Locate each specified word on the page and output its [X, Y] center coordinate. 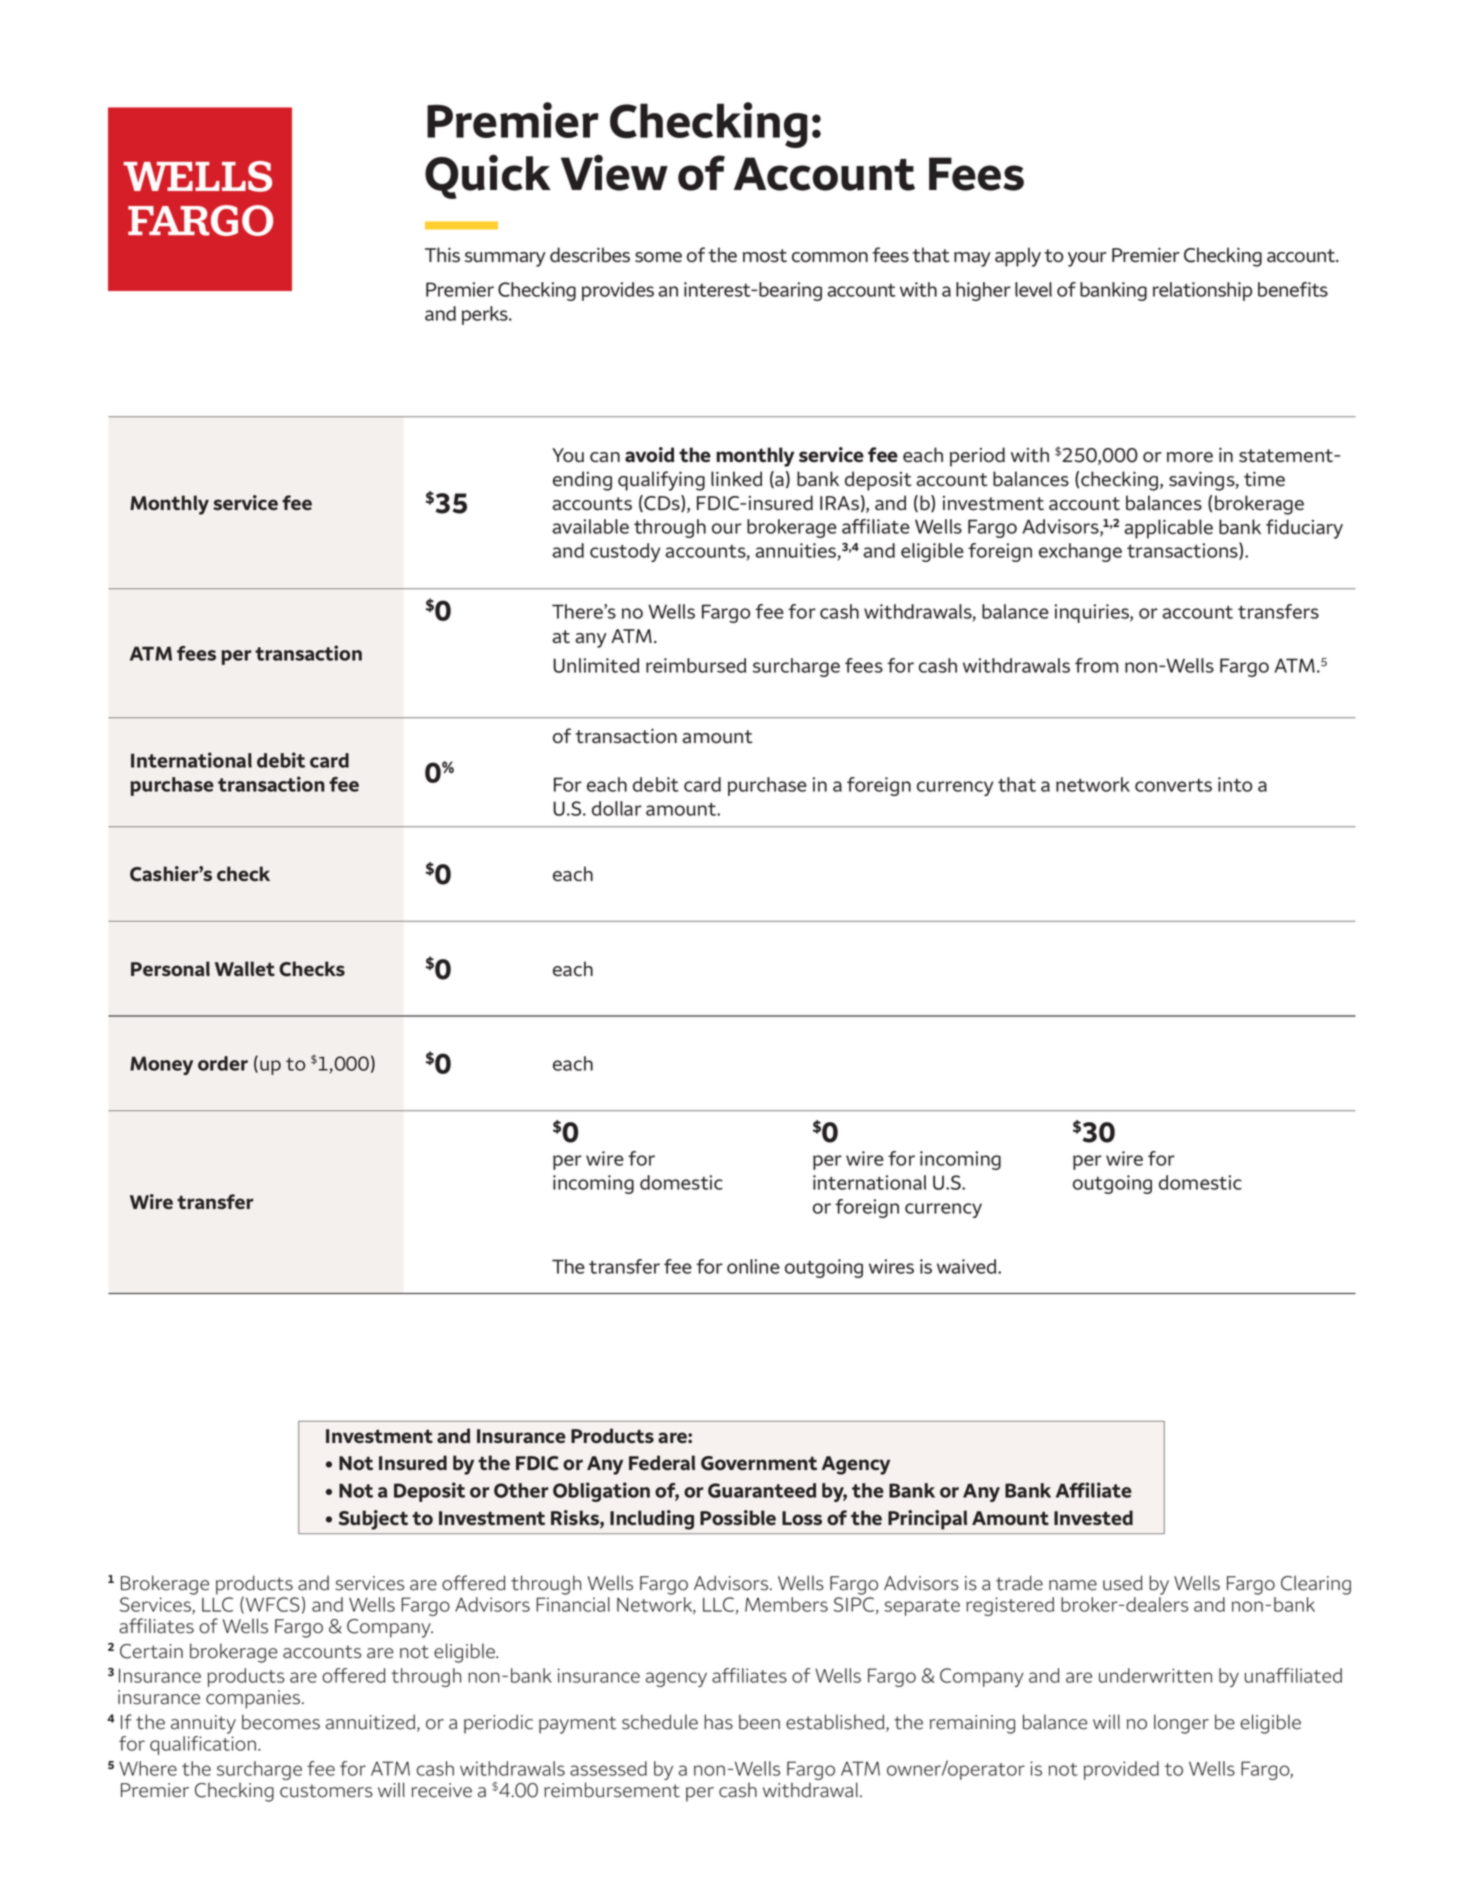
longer [1181, 1724]
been [759, 1722]
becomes [281, 1722]
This [442, 254]
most [765, 256]
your [1087, 259]
